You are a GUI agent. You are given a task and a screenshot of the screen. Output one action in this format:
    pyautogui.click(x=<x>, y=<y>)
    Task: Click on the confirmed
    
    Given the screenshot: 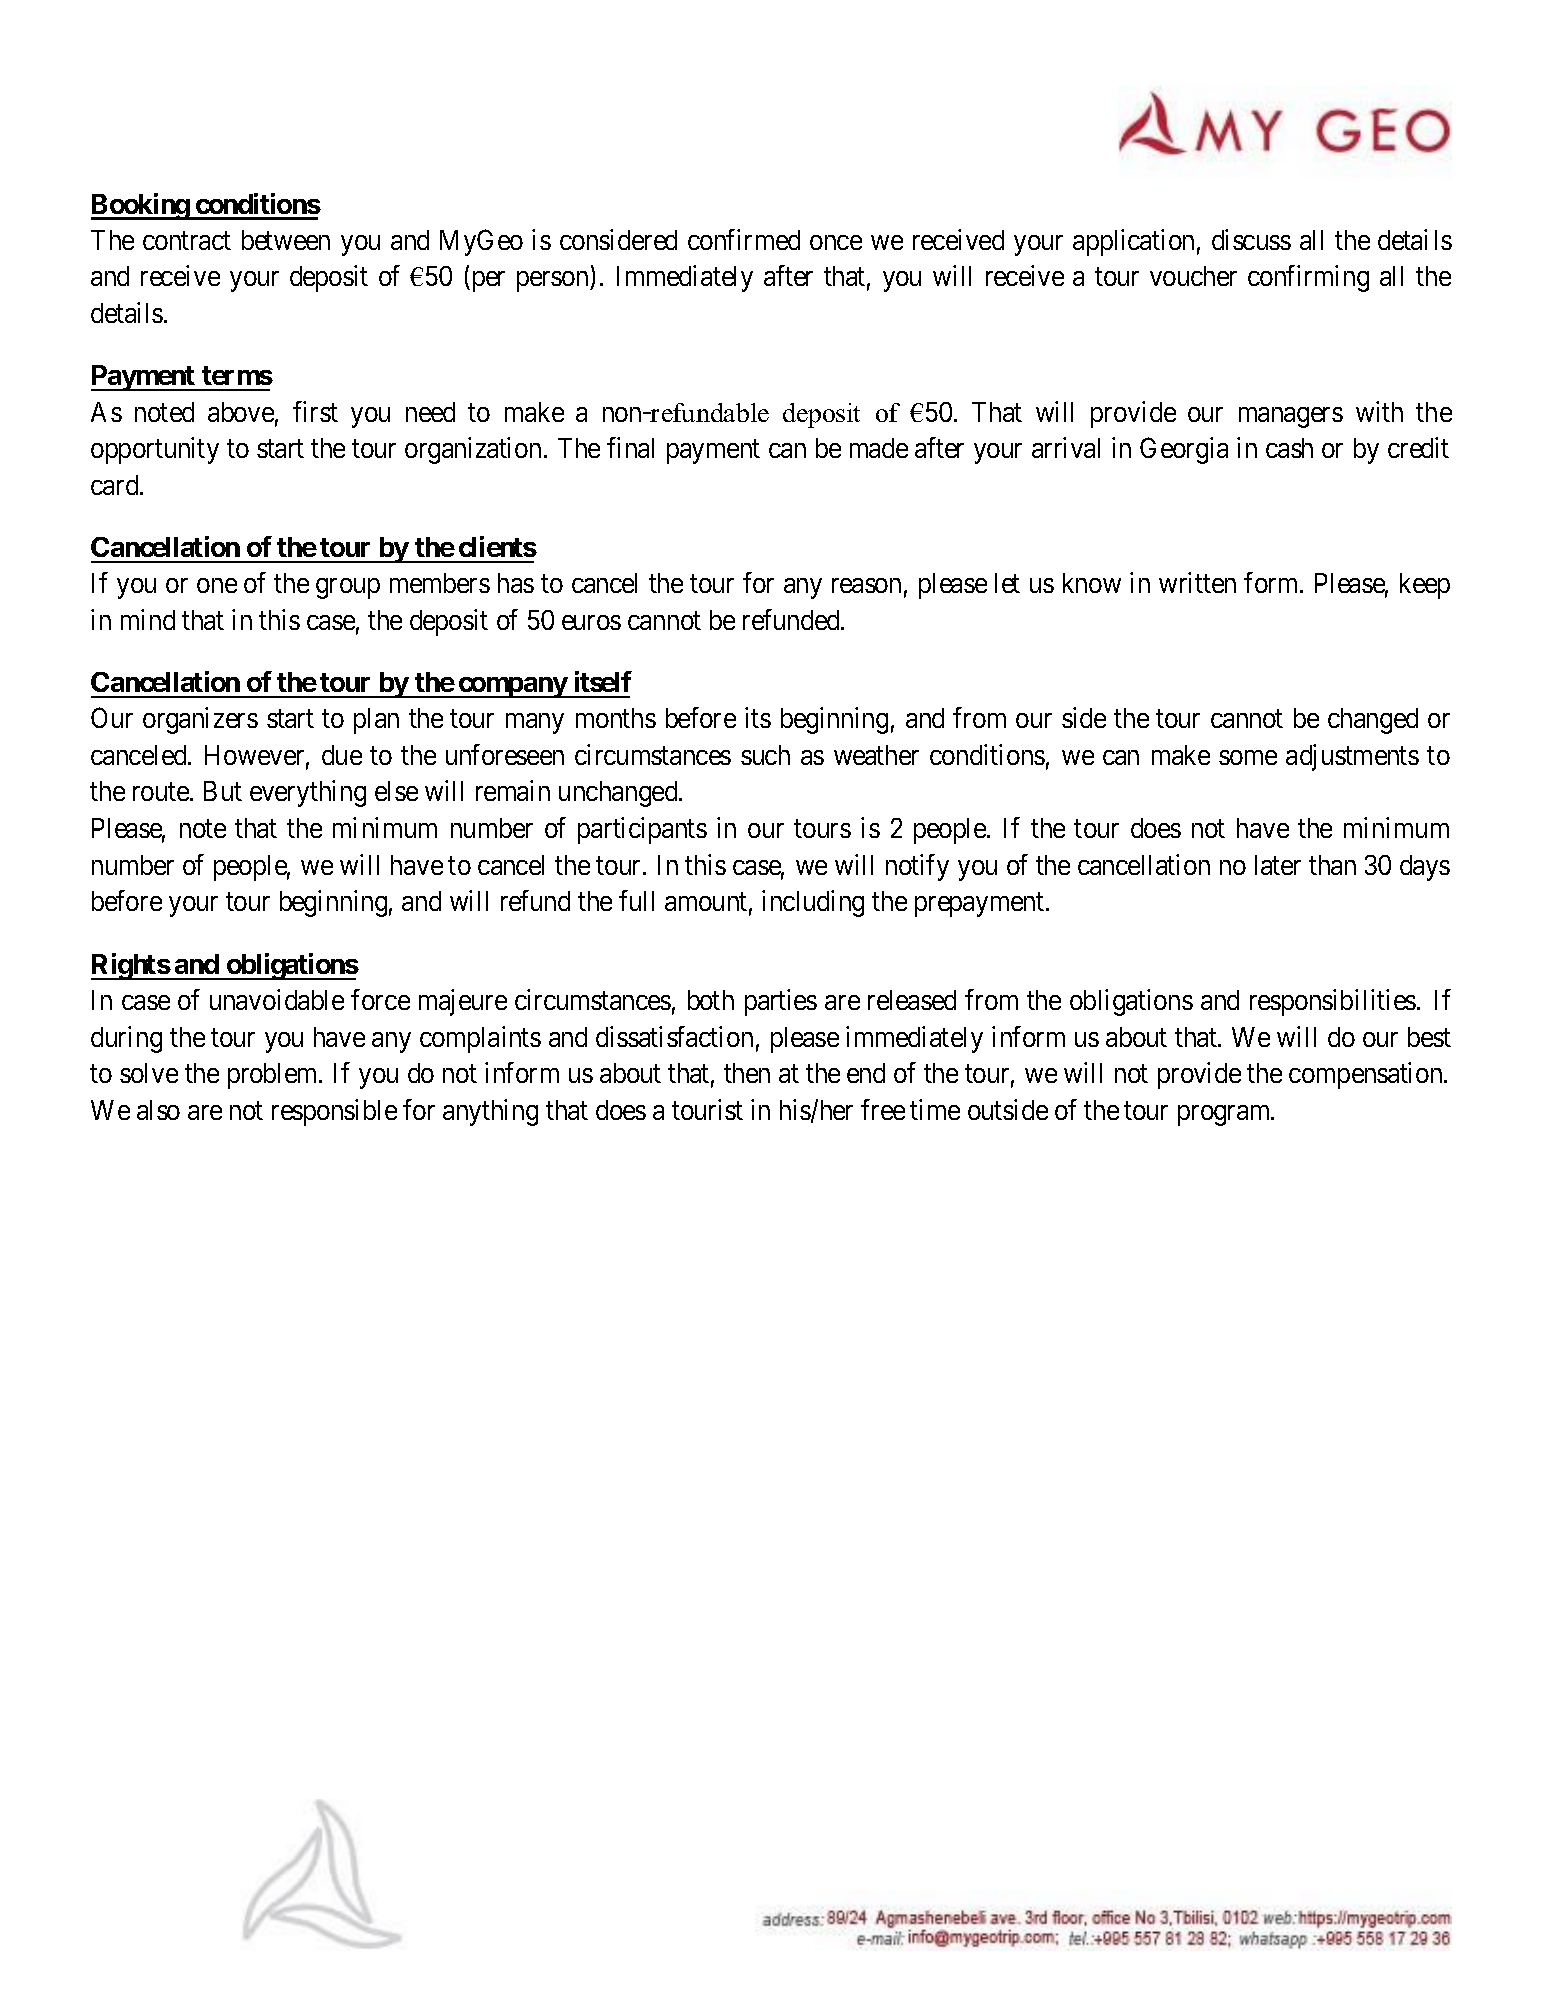 What is the action you would take?
    pyautogui.click(x=744, y=239)
